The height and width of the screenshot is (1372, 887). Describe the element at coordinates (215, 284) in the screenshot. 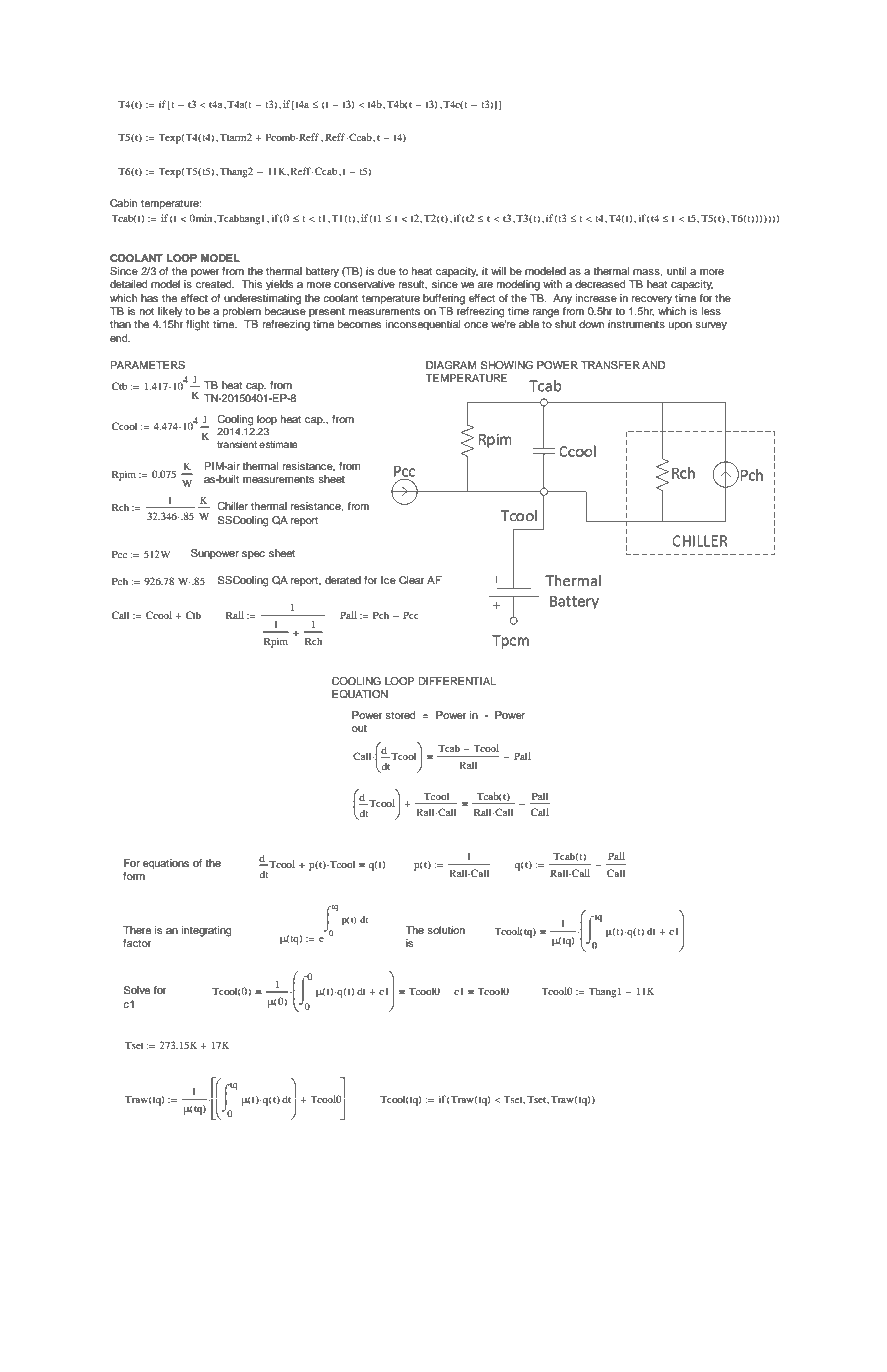

I see `created` at that location.
